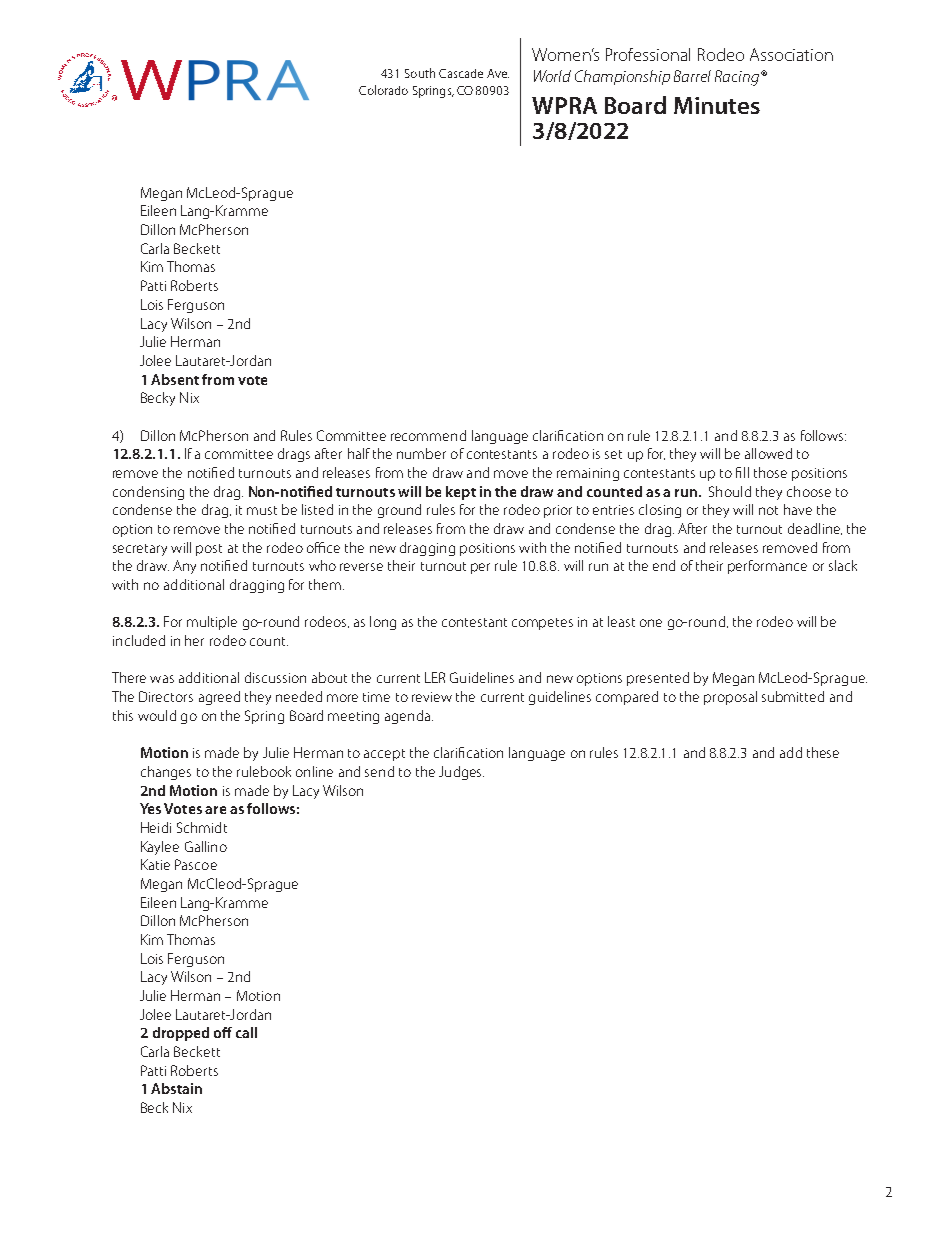 The image size is (952, 1233). What do you see at coordinates (738, 78) in the screenshot?
I see `Racing` at bounding box center [738, 78].
